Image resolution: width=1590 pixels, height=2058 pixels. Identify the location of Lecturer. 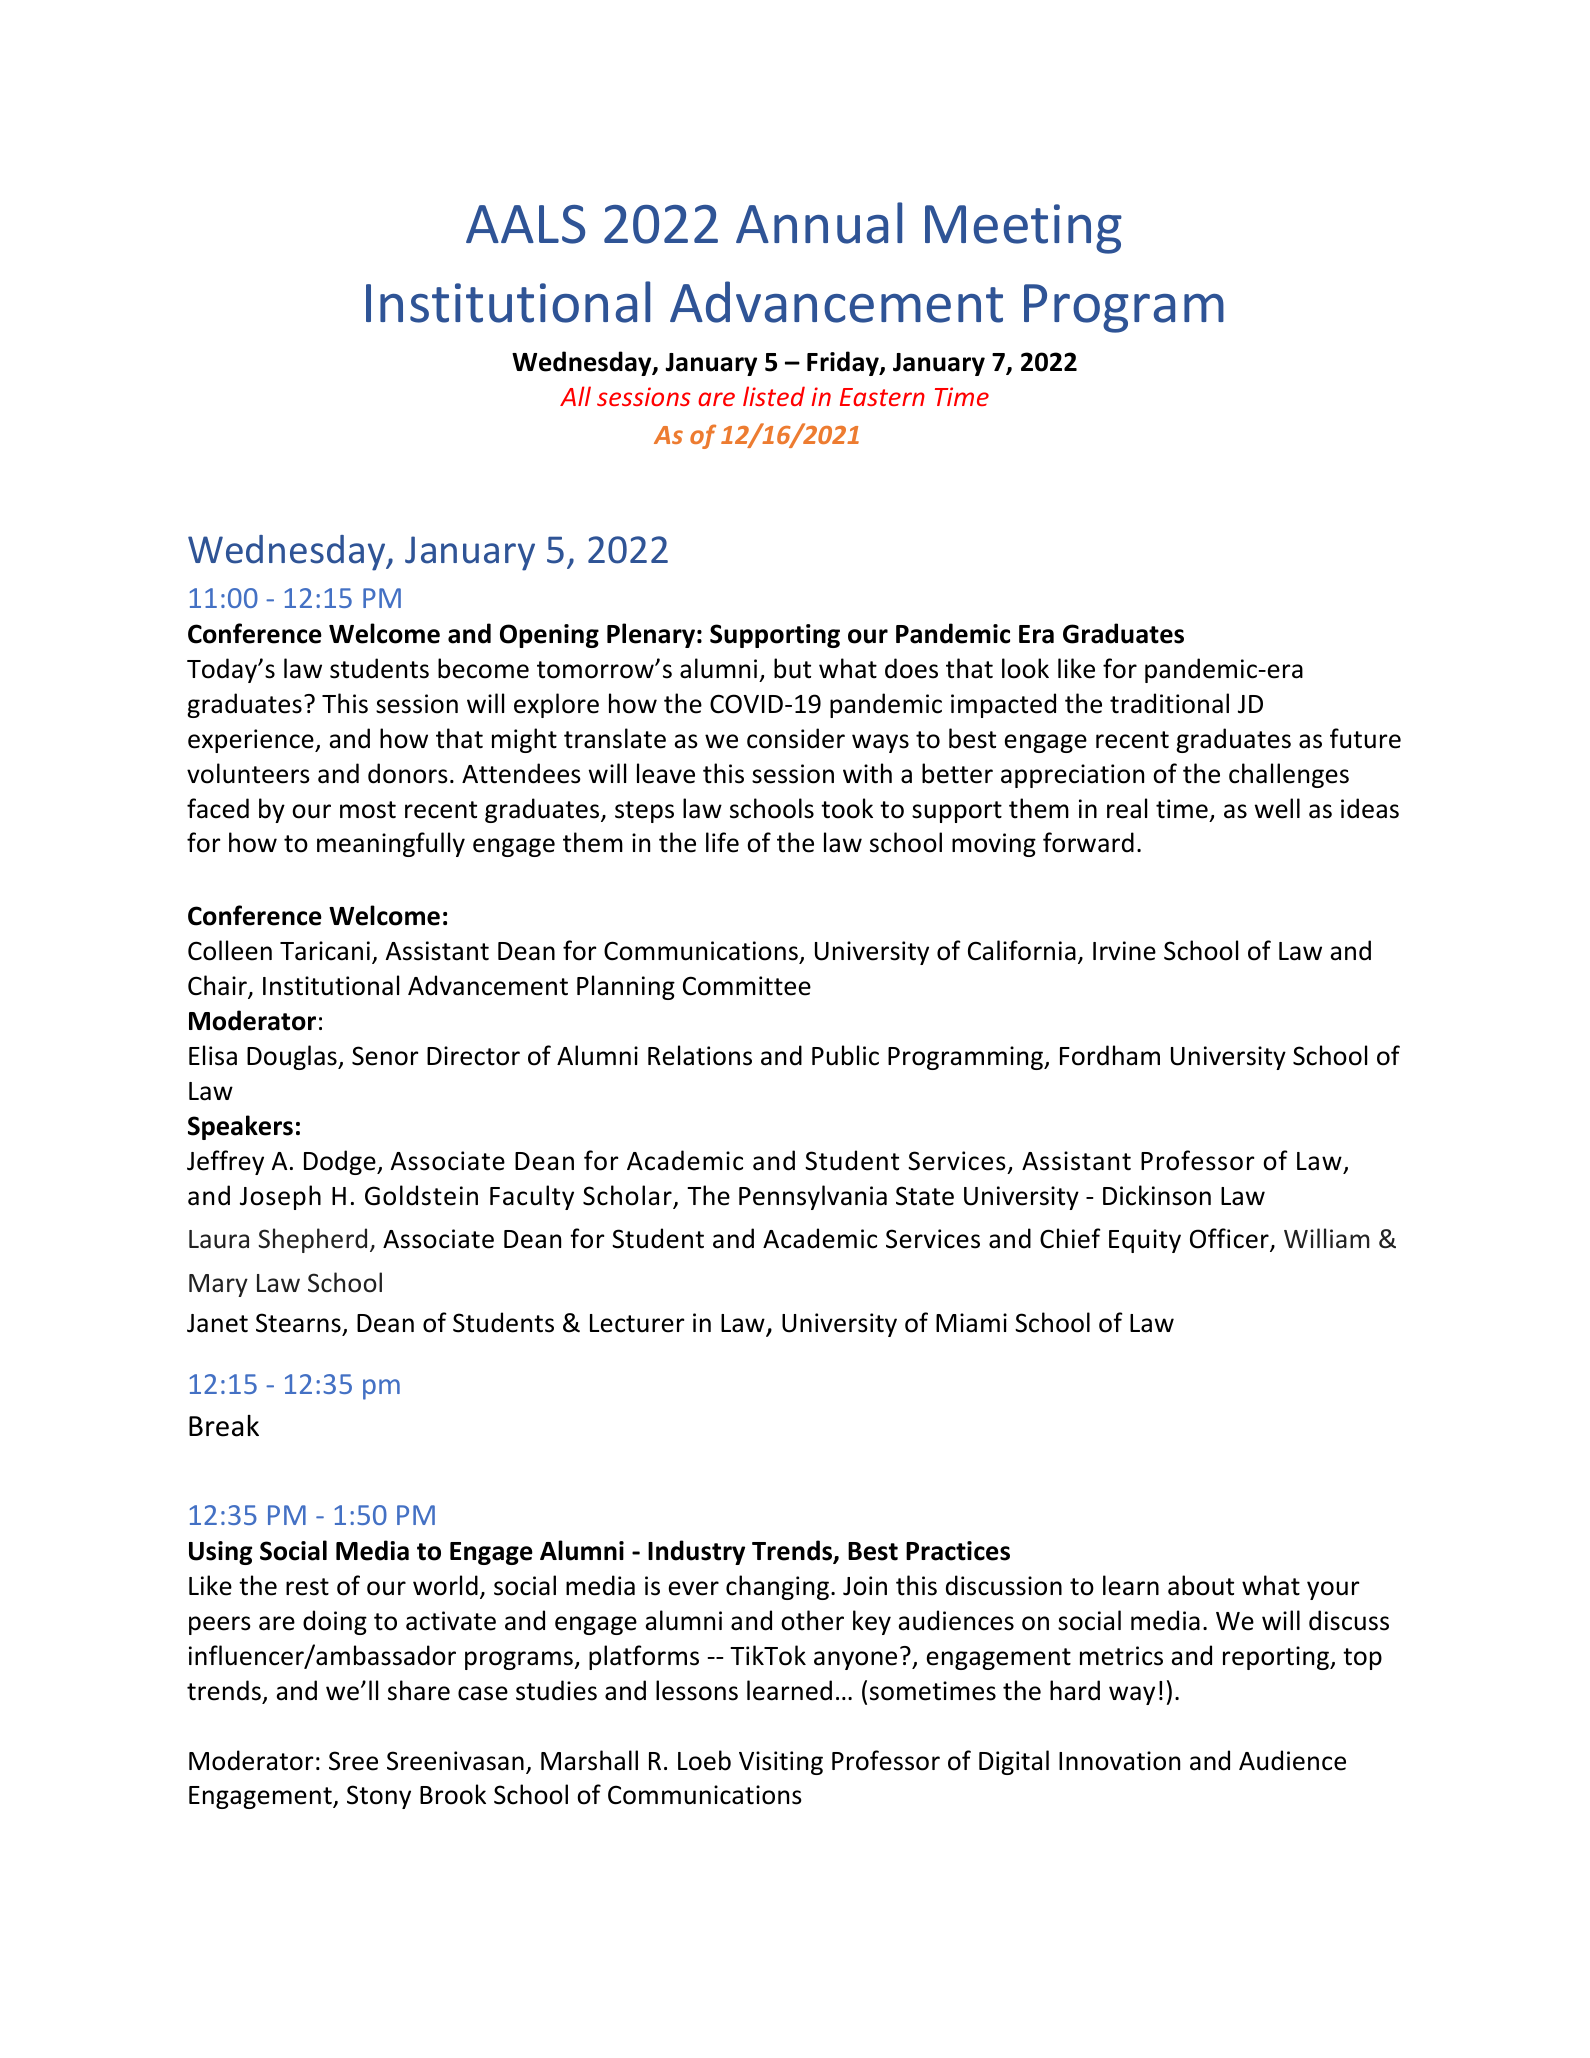
(637, 1323).
